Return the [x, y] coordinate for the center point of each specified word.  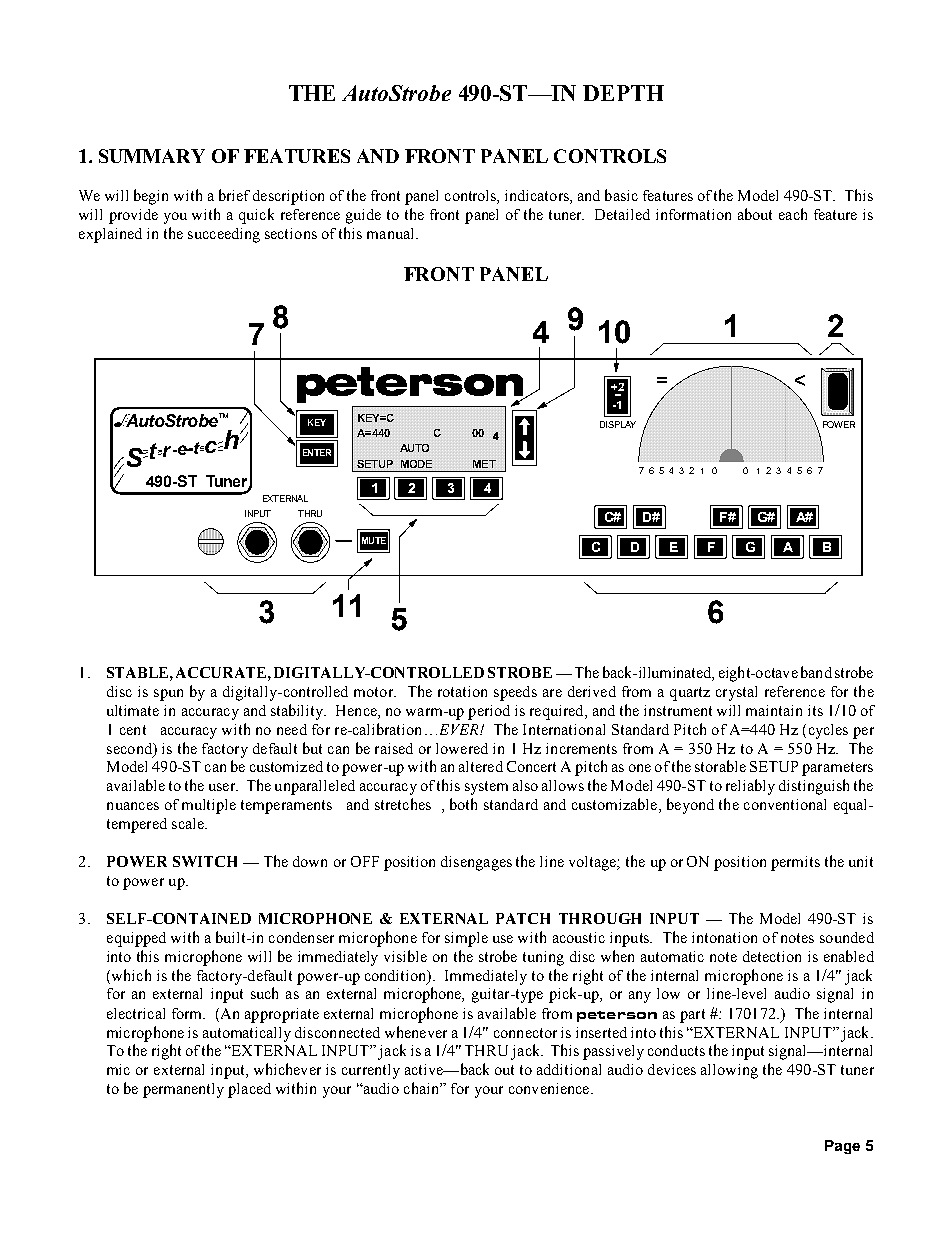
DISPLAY [618, 424]
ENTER [317, 452]
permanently [183, 1090]
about [755, 214]
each [793, 214]
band [816, 672]
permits [795, 863]
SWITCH [205, 861]
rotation [462, 691]
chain [422, 1088]
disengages [476, 863]
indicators [538, 197]
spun [168, 695]
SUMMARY [152, 156]
